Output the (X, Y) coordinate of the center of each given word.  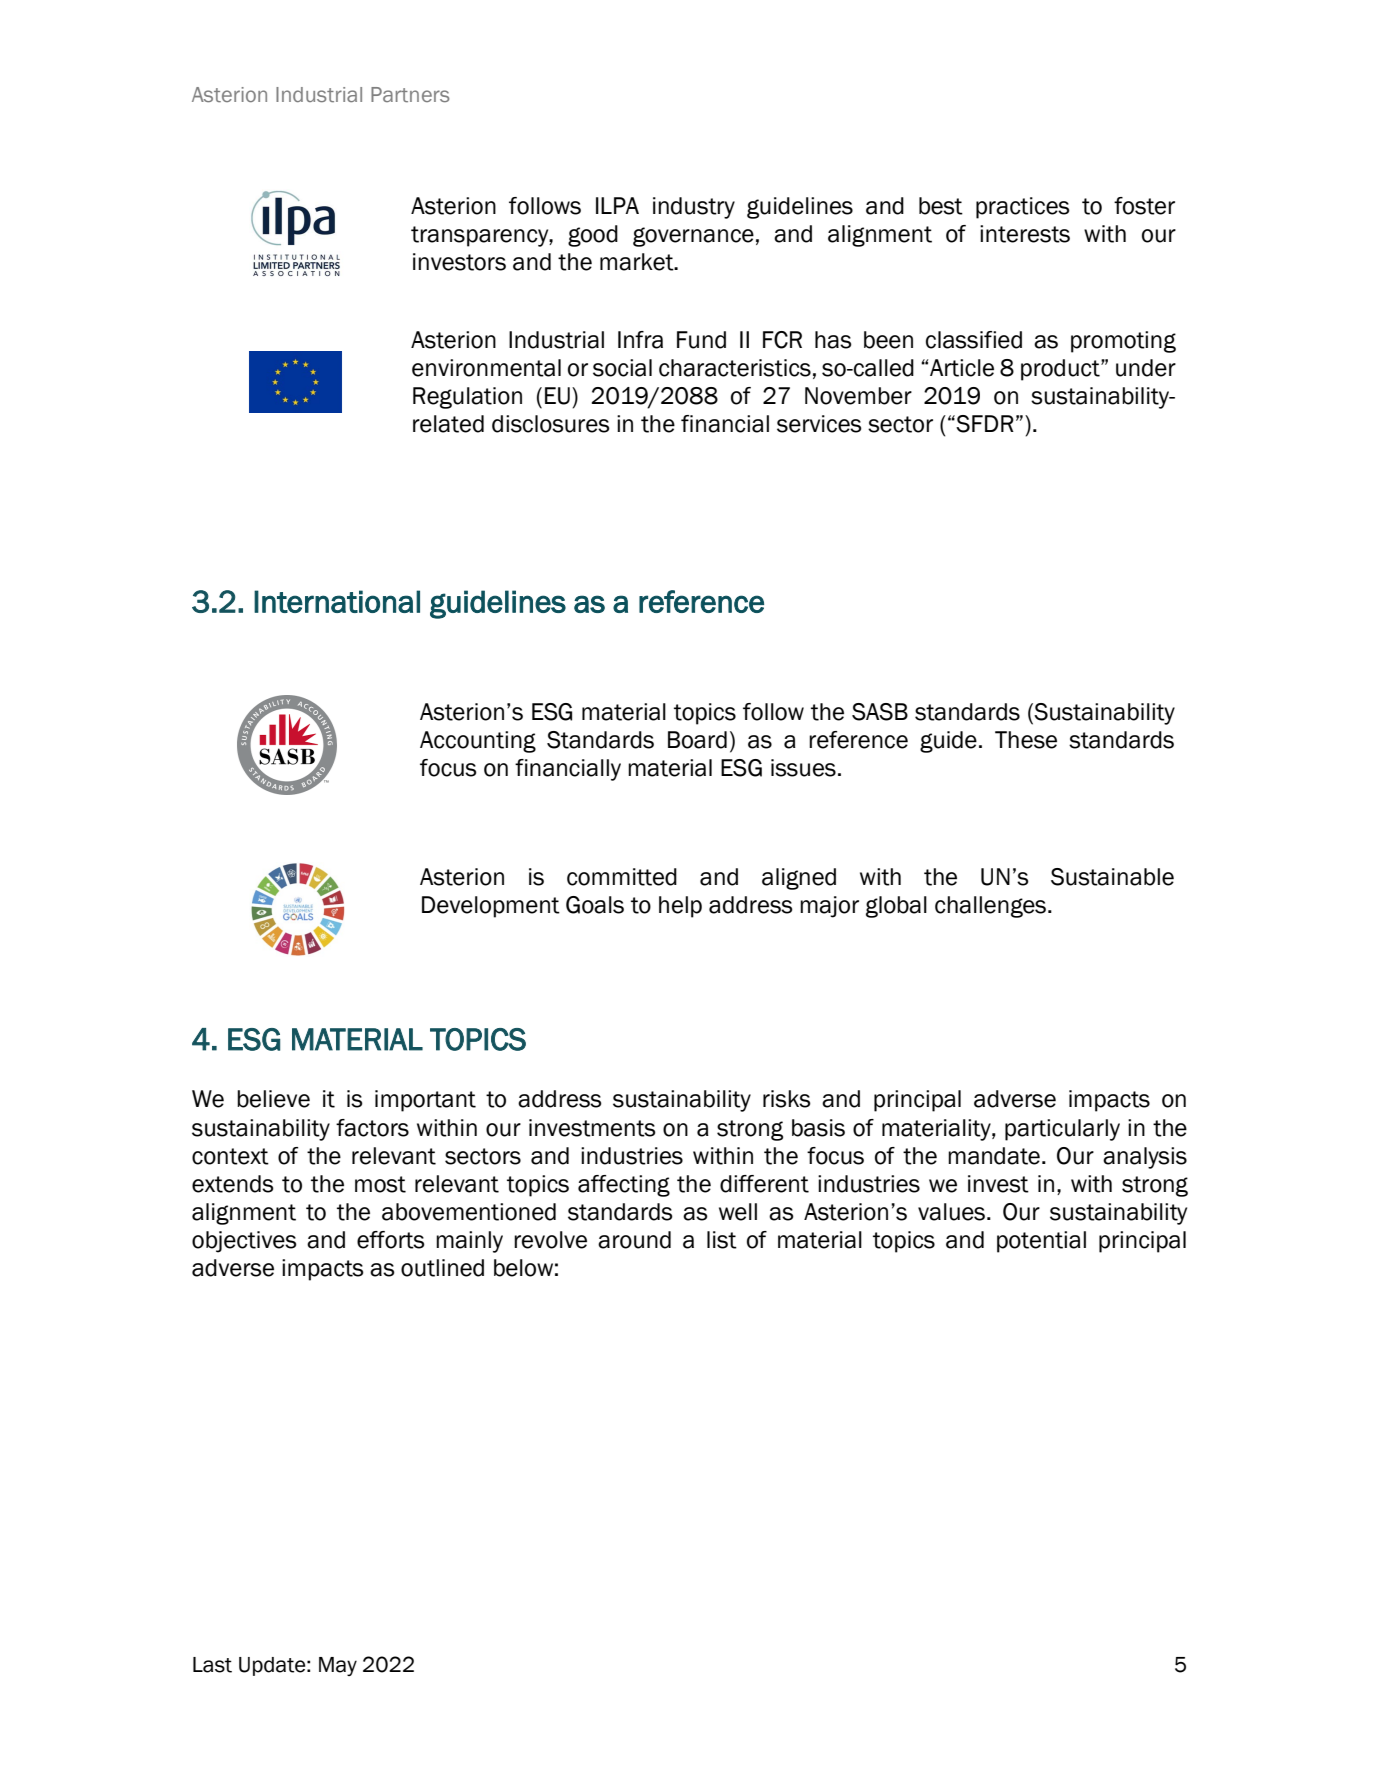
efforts (391, 1240)
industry (694, 208)
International (337, 601)
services (819, 424)
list (722, 1240)
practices (1023, 208)
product (1061, 370)
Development (491, 907)
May (338, 1666)
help (680, 907)
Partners (410, 94)
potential (1041, 1242)
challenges (992, 907)
